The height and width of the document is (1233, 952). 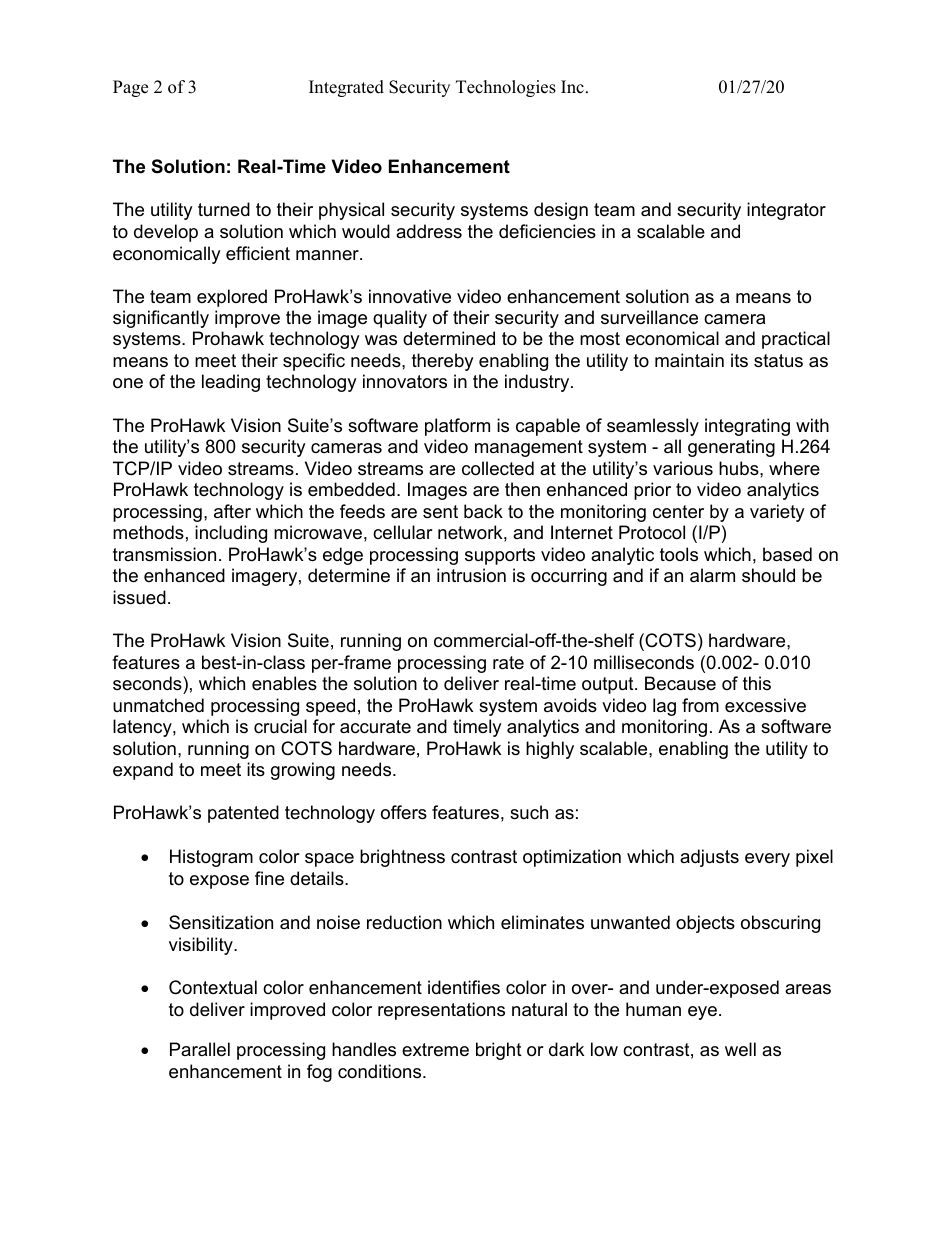 I want to click on Technologies, so click(x=506, y=88).
